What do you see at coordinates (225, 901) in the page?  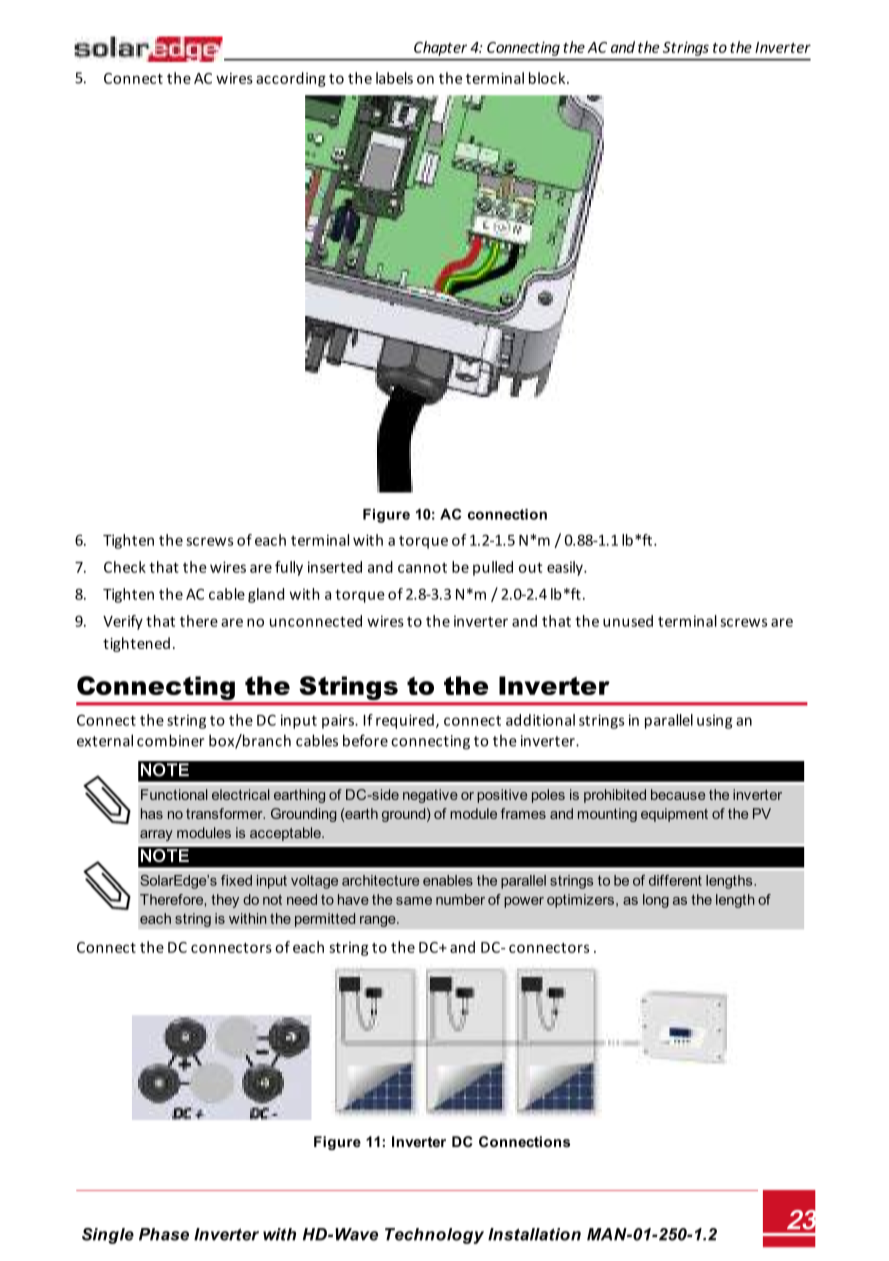 I see `they` at bounding box center [225, 901].
